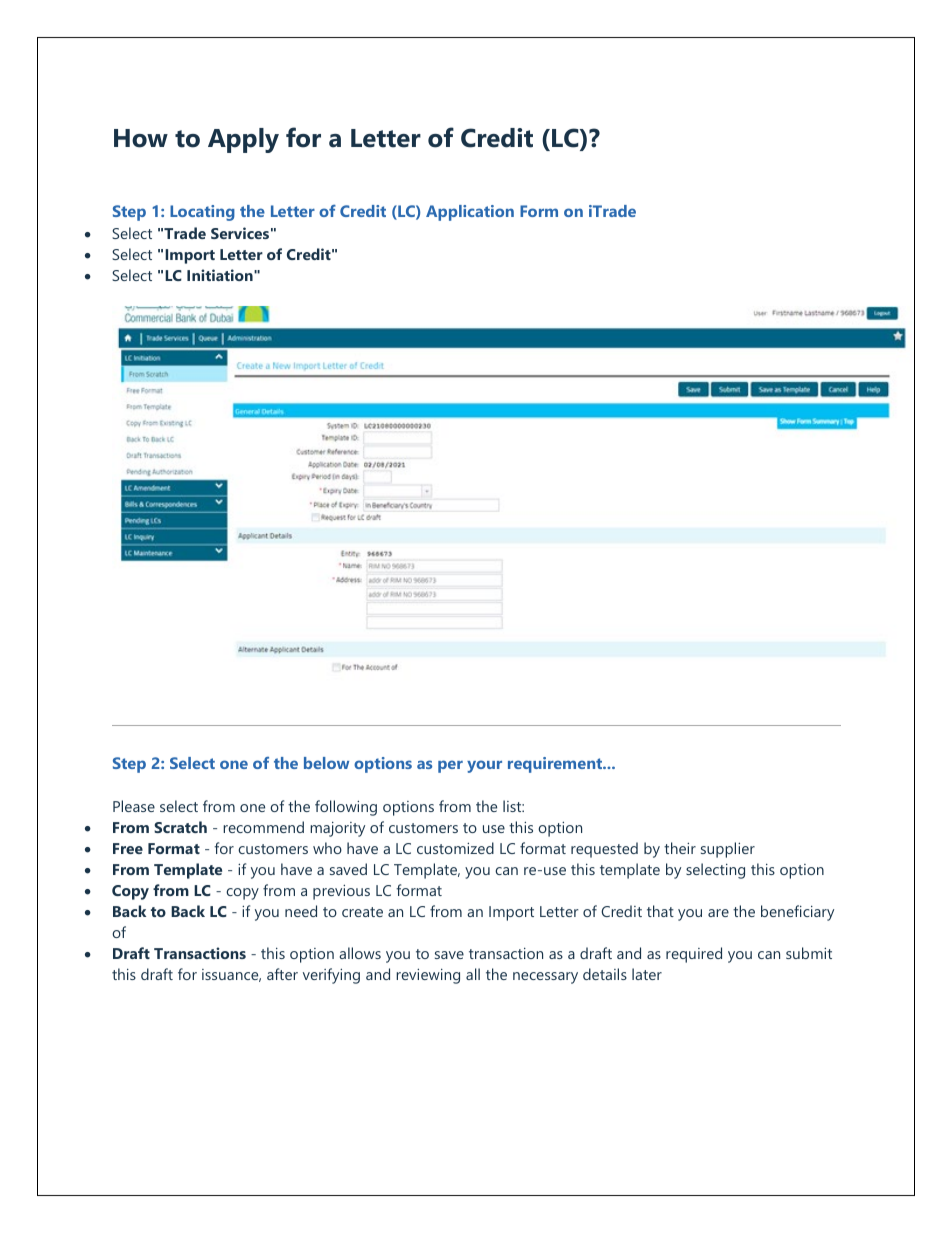  Describe the element at coordinates (202, 213) in the image. I see `Locating` at that location.
